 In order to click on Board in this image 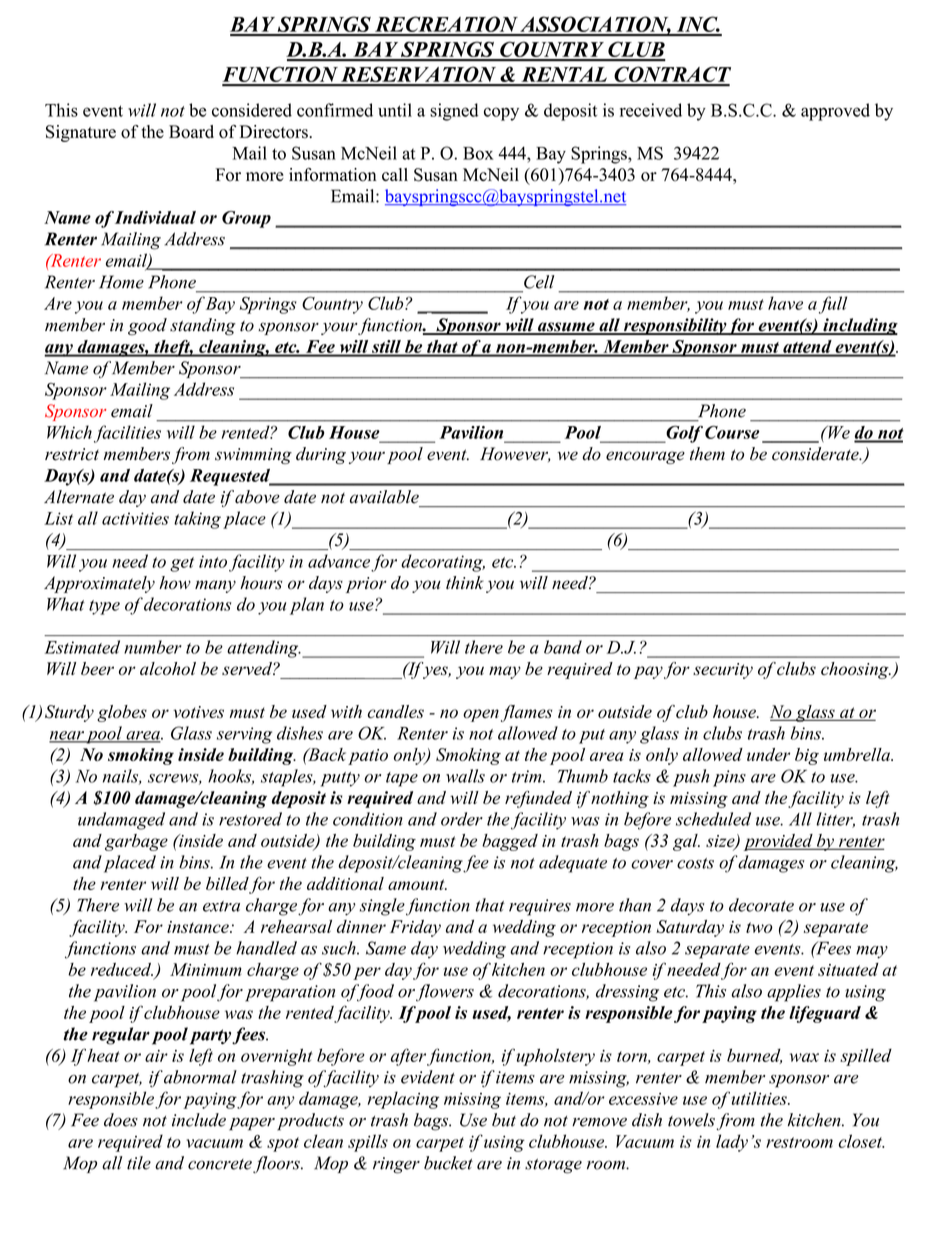, I will do `click(191, 132)`.
